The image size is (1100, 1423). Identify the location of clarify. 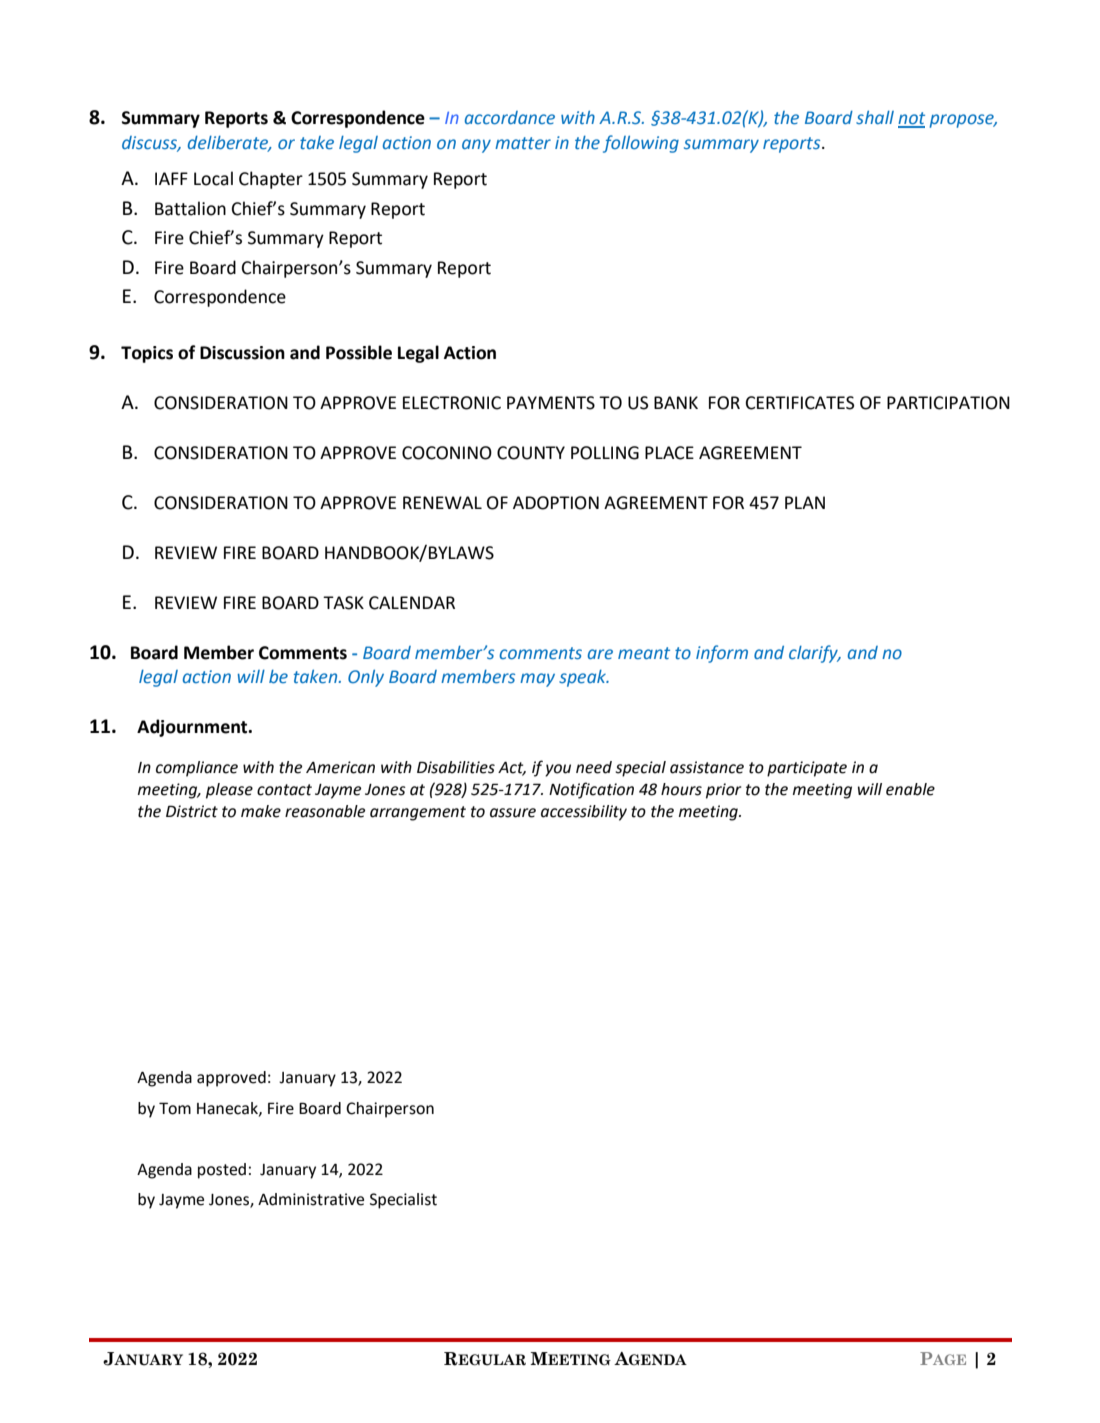
(814, 654).
